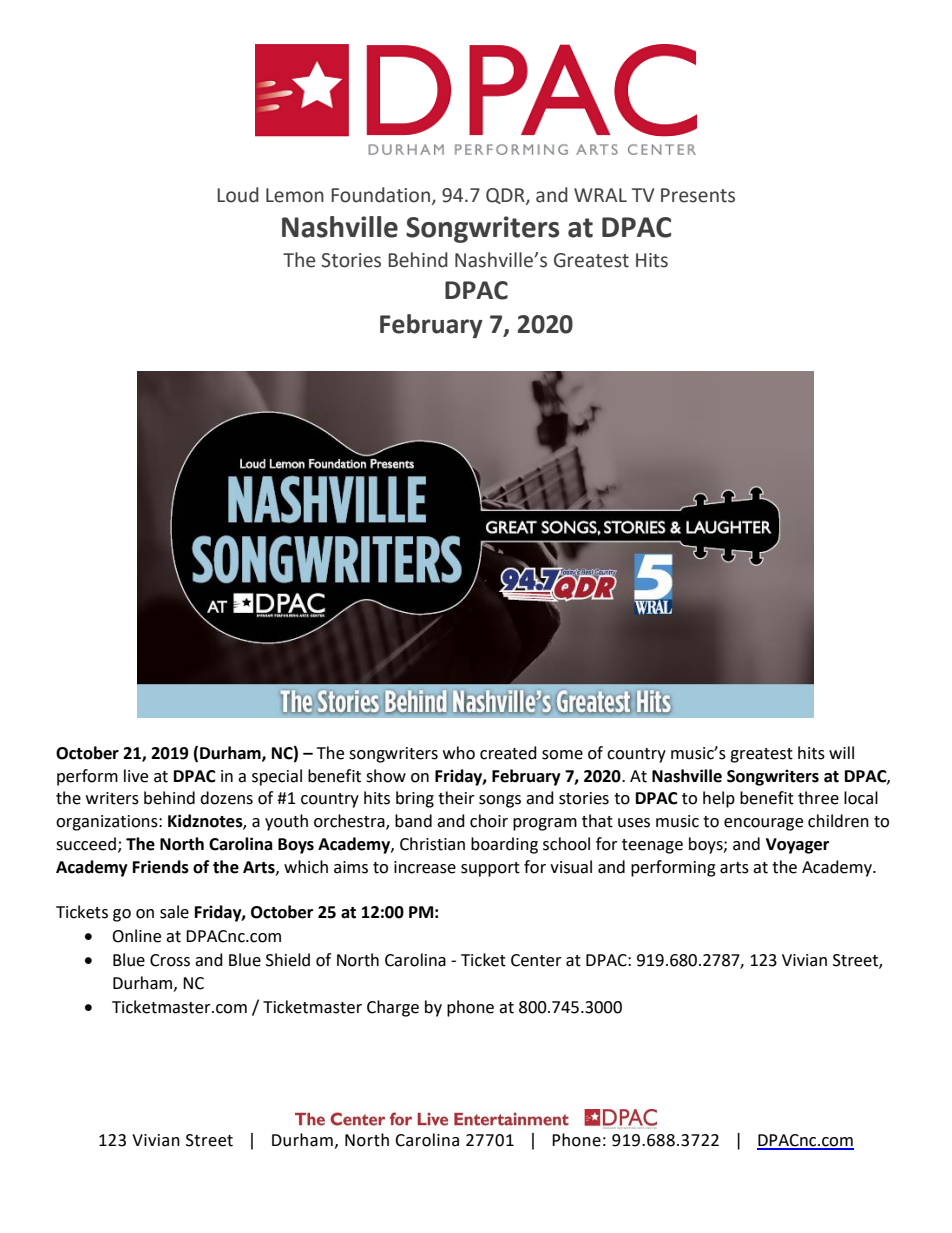 This screenshot has width=952, height=1233. What do you see at coordinates (841, 752) in the screenshot?
I see `will` at bounding box center [841, 752].
